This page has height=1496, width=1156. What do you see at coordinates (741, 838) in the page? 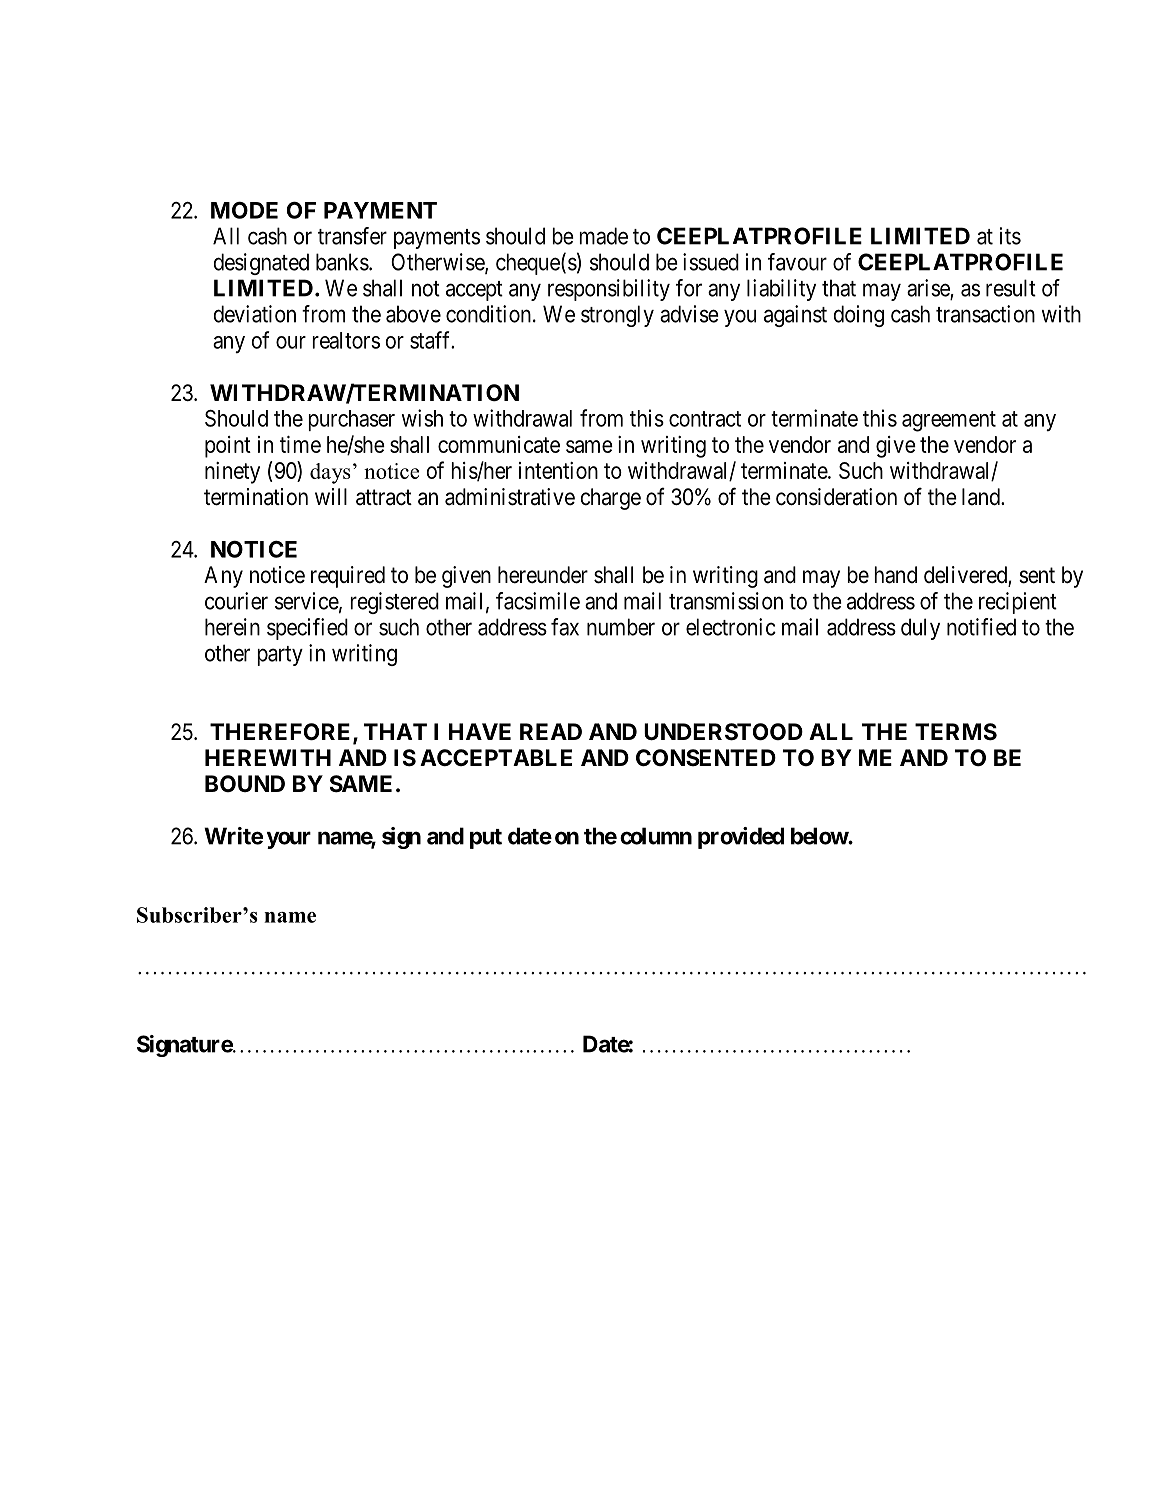
I see `provided` at bounding box center [741, 838].
